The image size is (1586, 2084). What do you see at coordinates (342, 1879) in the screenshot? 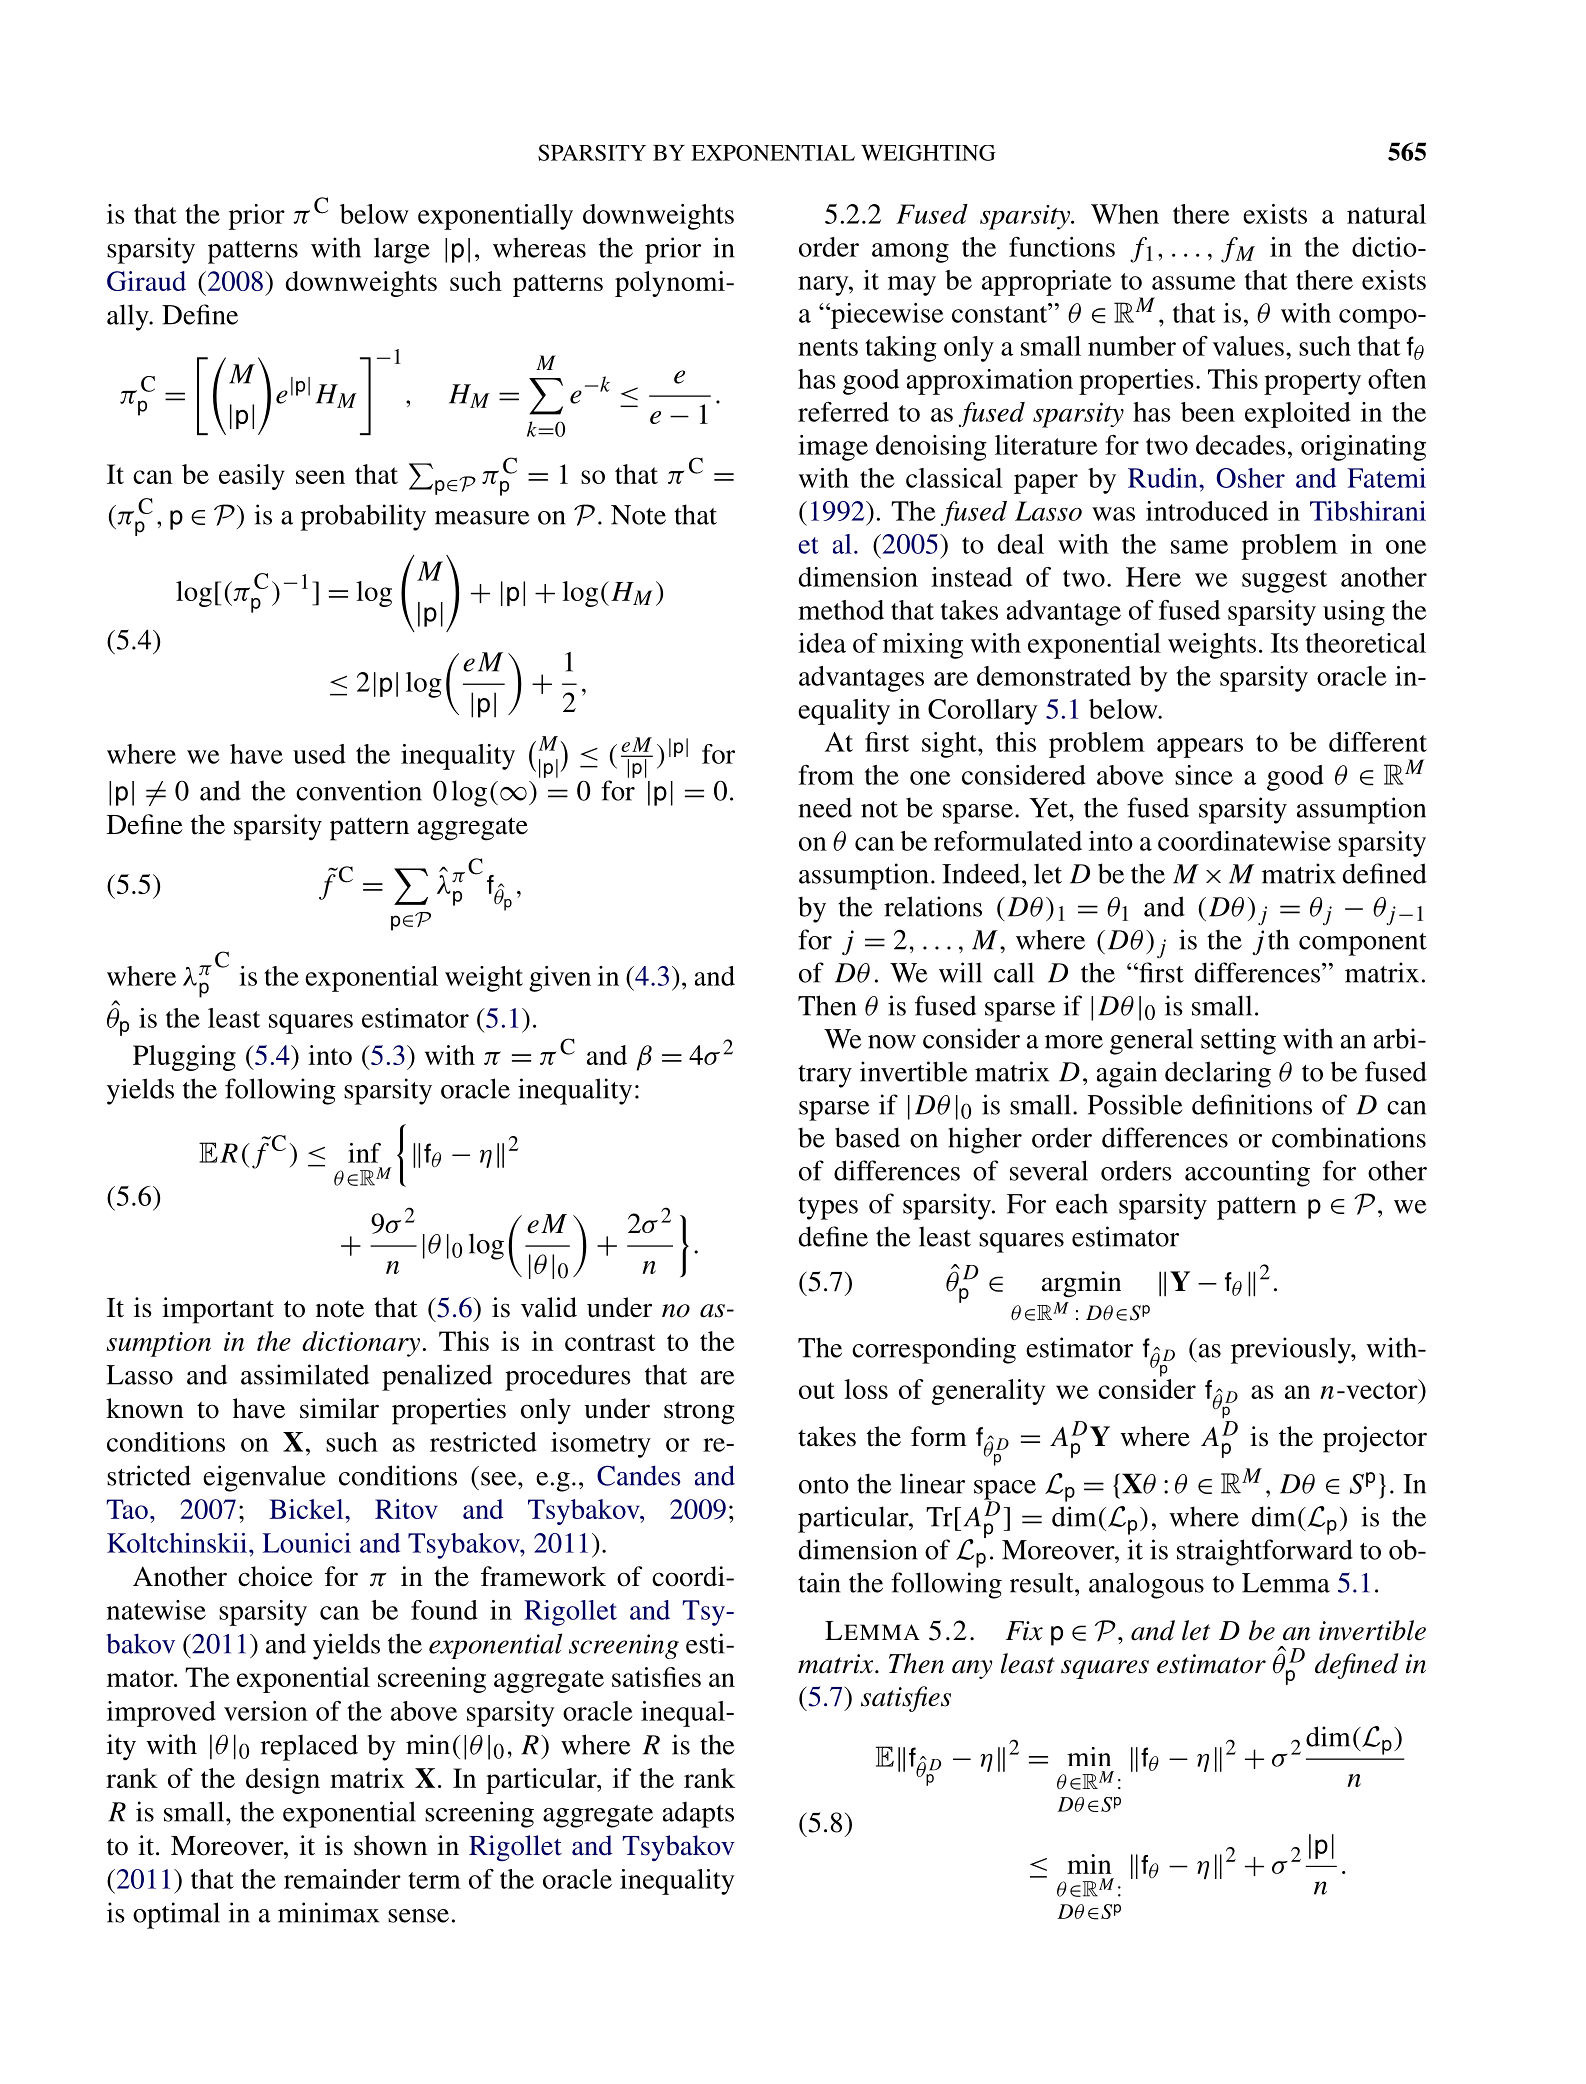
I see `remainder` at bounding box center [342, 1879].
